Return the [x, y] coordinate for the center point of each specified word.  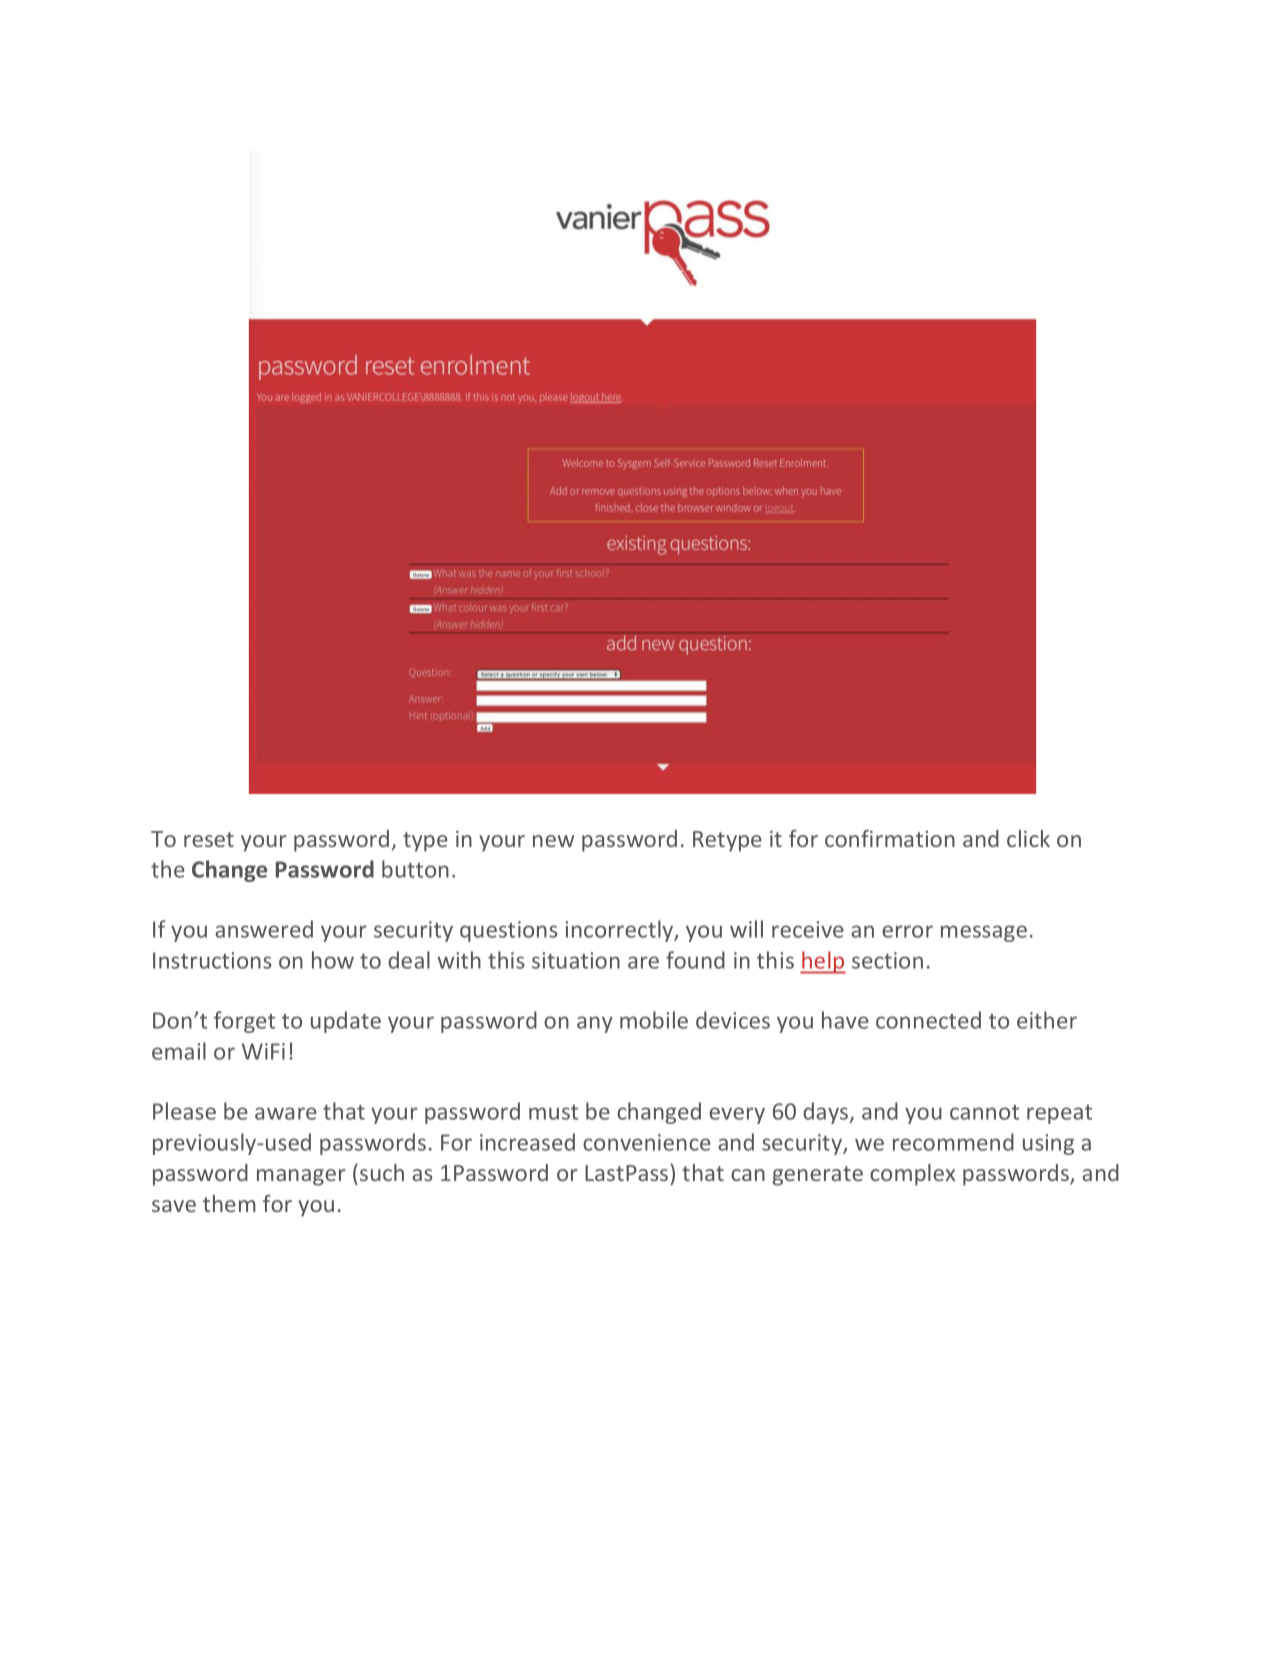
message [984, 933]
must [553, 1112]
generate [817, 1176]
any [595, 1024]
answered [264, 929]
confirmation [890, 838]
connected [928, 1020]
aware [286, 1113]
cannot [984, 1112]
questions [509, 931]
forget [244, 1022]
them [229, 1203]
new [553, 841]
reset [209, 839]
